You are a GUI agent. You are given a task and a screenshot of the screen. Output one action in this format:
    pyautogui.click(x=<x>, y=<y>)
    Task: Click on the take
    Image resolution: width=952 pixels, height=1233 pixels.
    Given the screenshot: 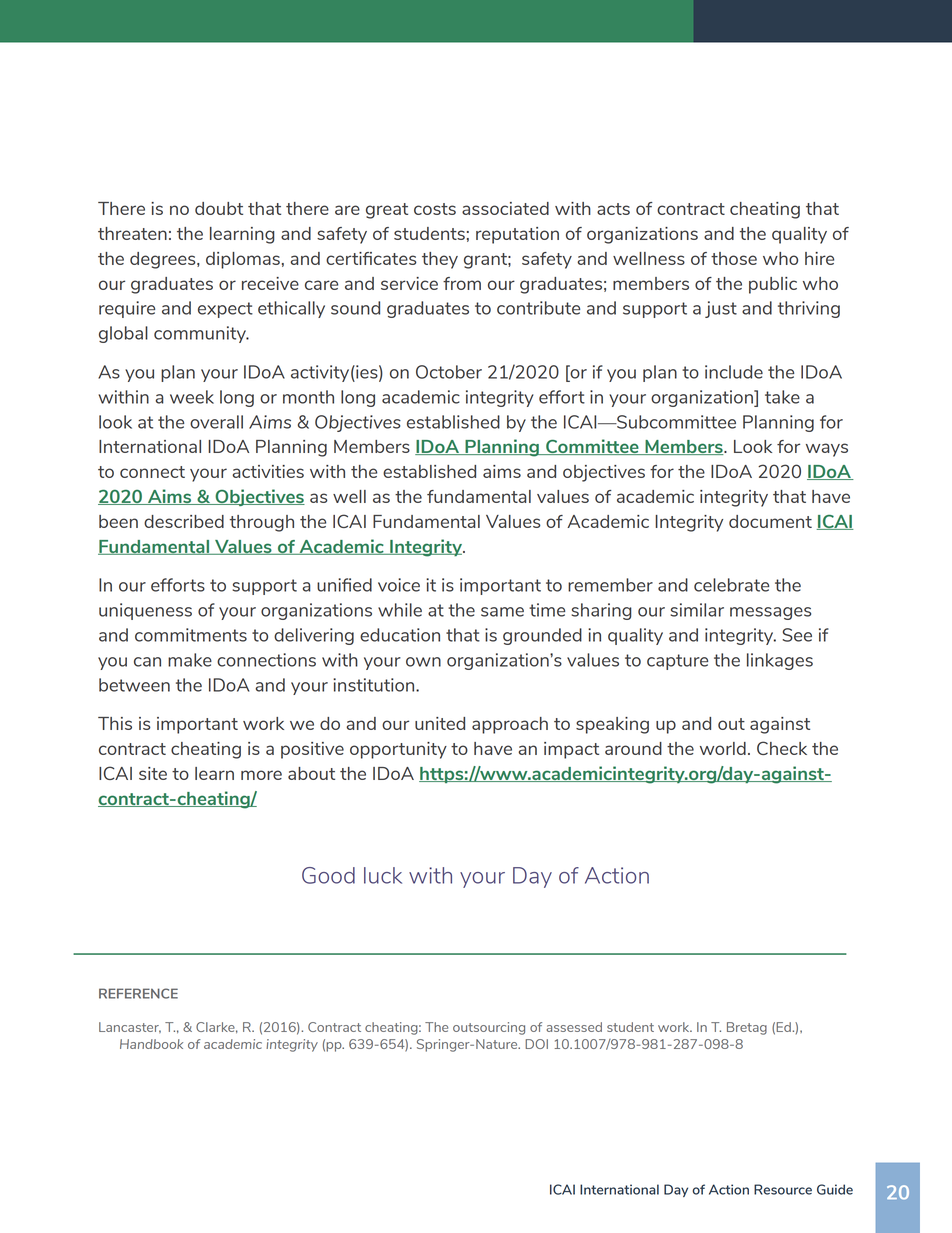 What is the action you would take?
    pyautogui.click(x=782, y=397)
